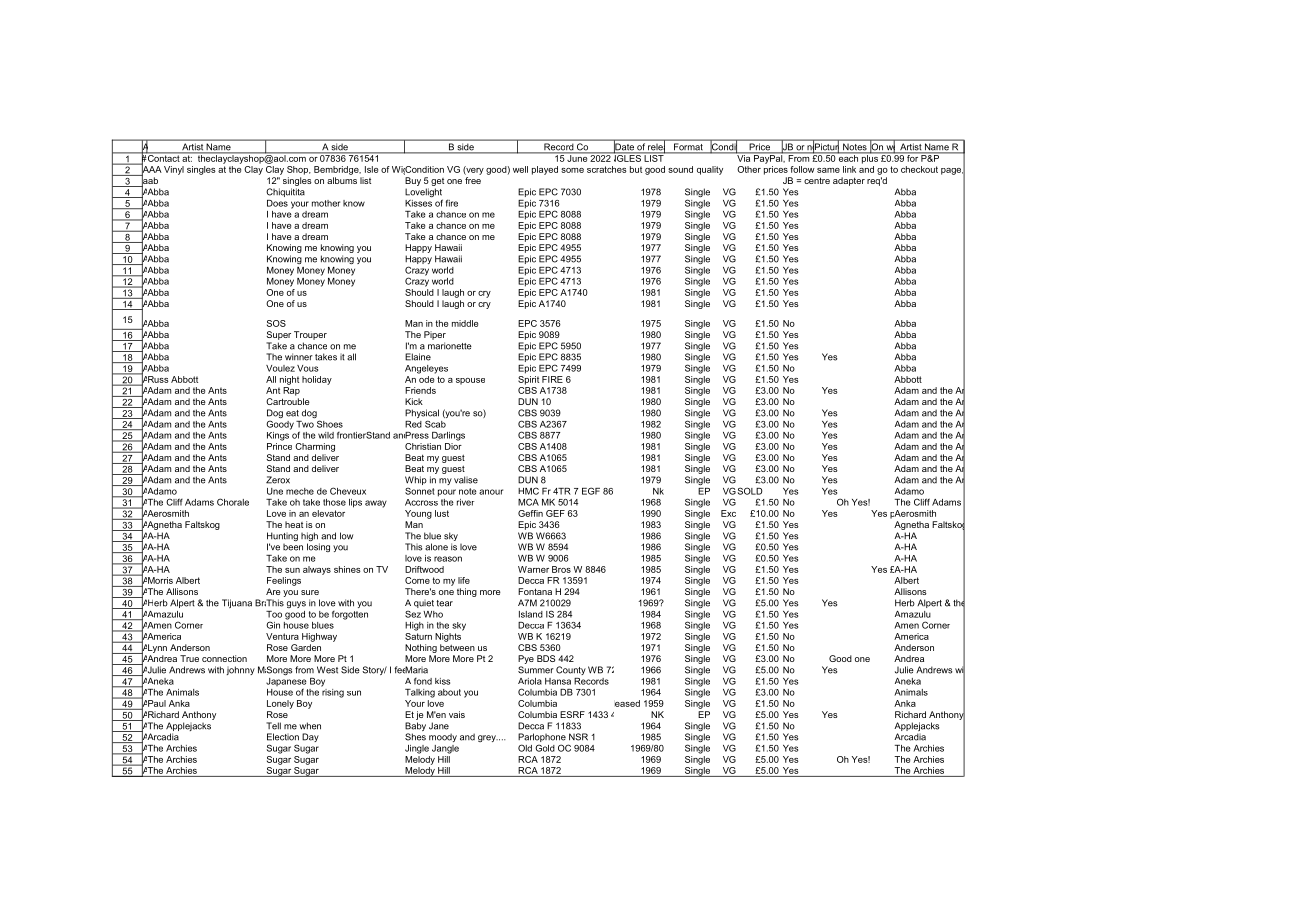  I want to click on Dior, so click(453, 446).
